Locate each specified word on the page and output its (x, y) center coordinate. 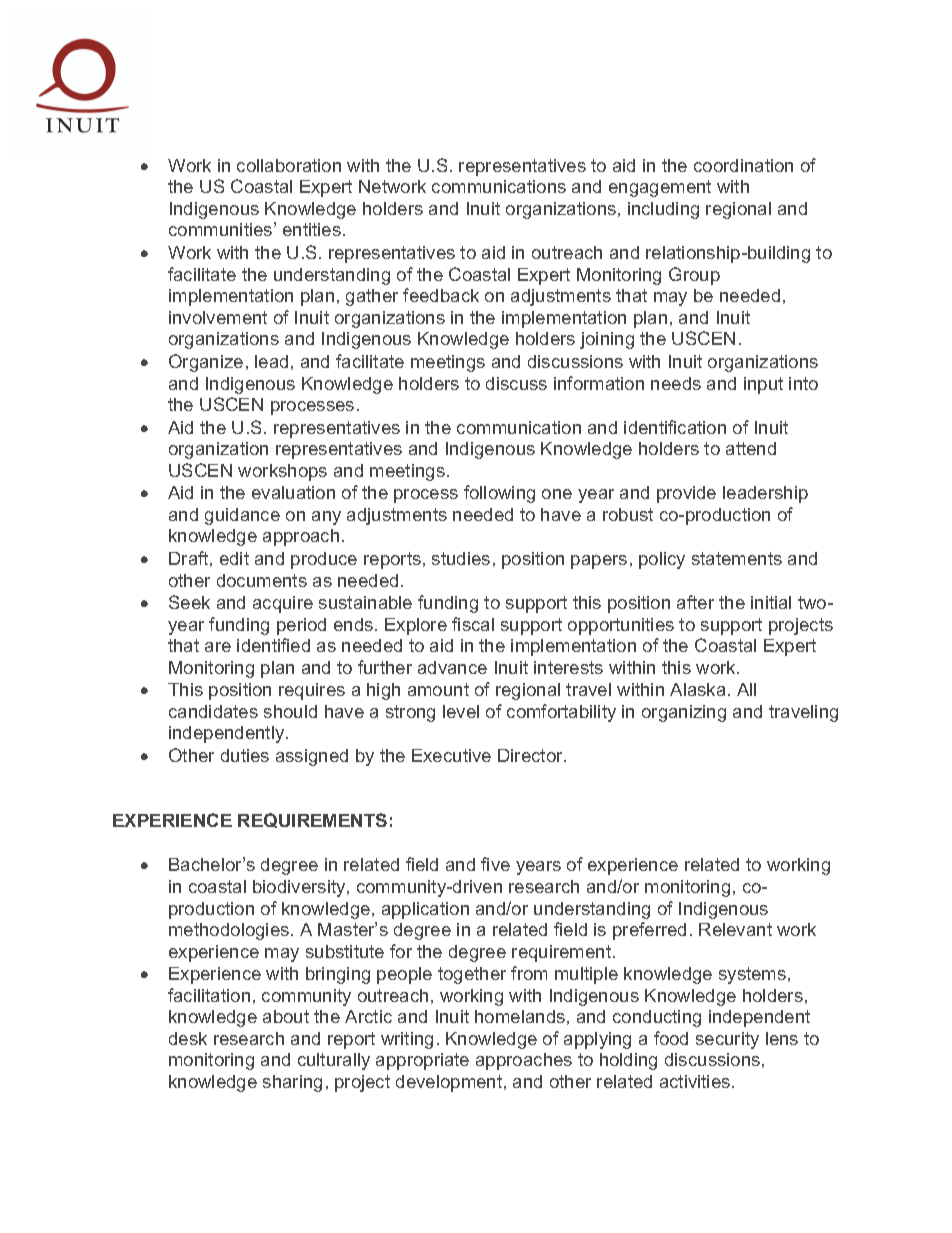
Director (531, 755)
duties (245, 755)
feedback (441, 295)
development (450, 1083)
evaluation (293, 492)
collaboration (289, 165)
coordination (743, 165)
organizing (684, 713)
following (499, 494)
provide (686, 494)
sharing (292, 1083)
